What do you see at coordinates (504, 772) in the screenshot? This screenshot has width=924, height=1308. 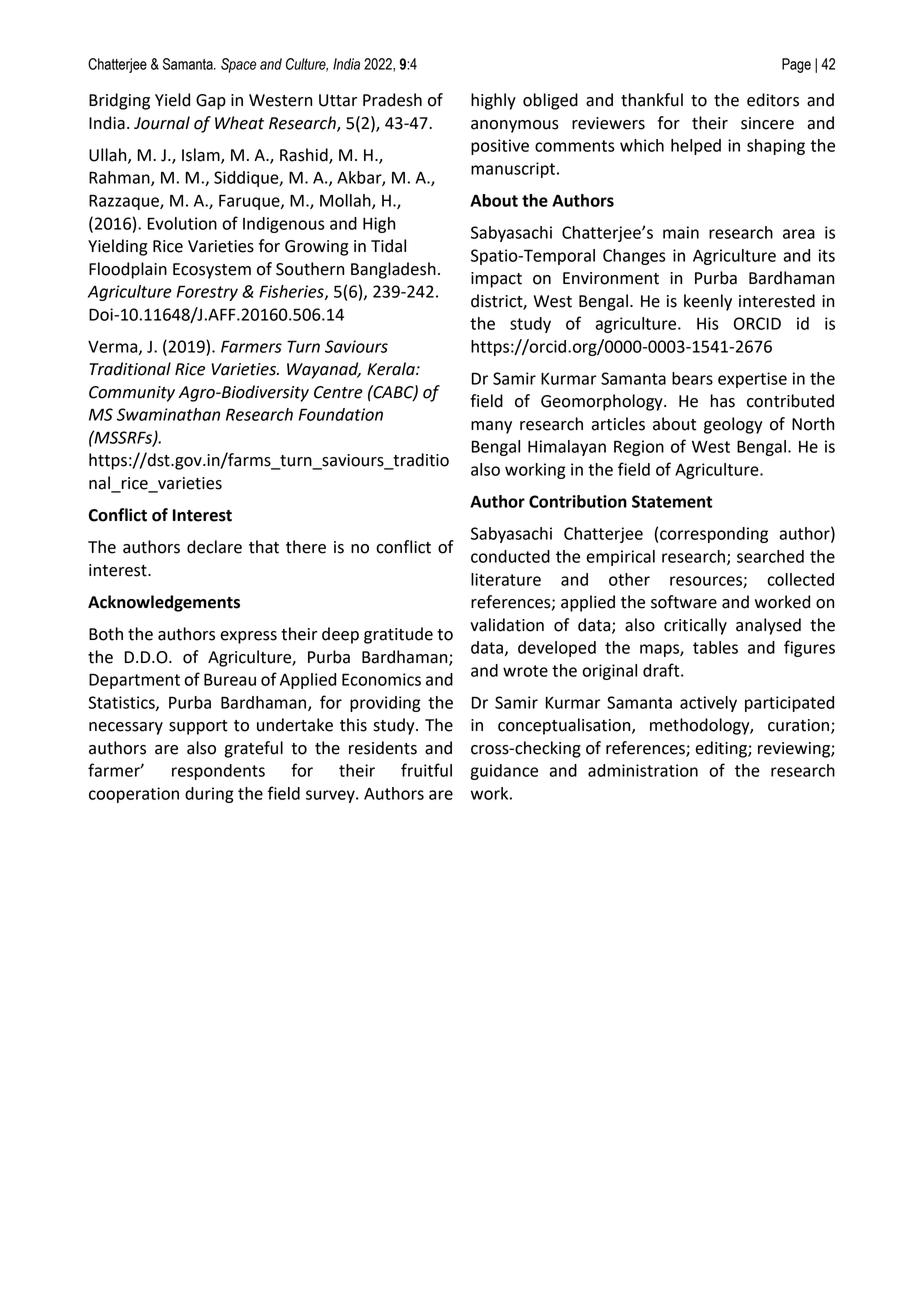 I see `guidance` at bounding box center [504, 772].
